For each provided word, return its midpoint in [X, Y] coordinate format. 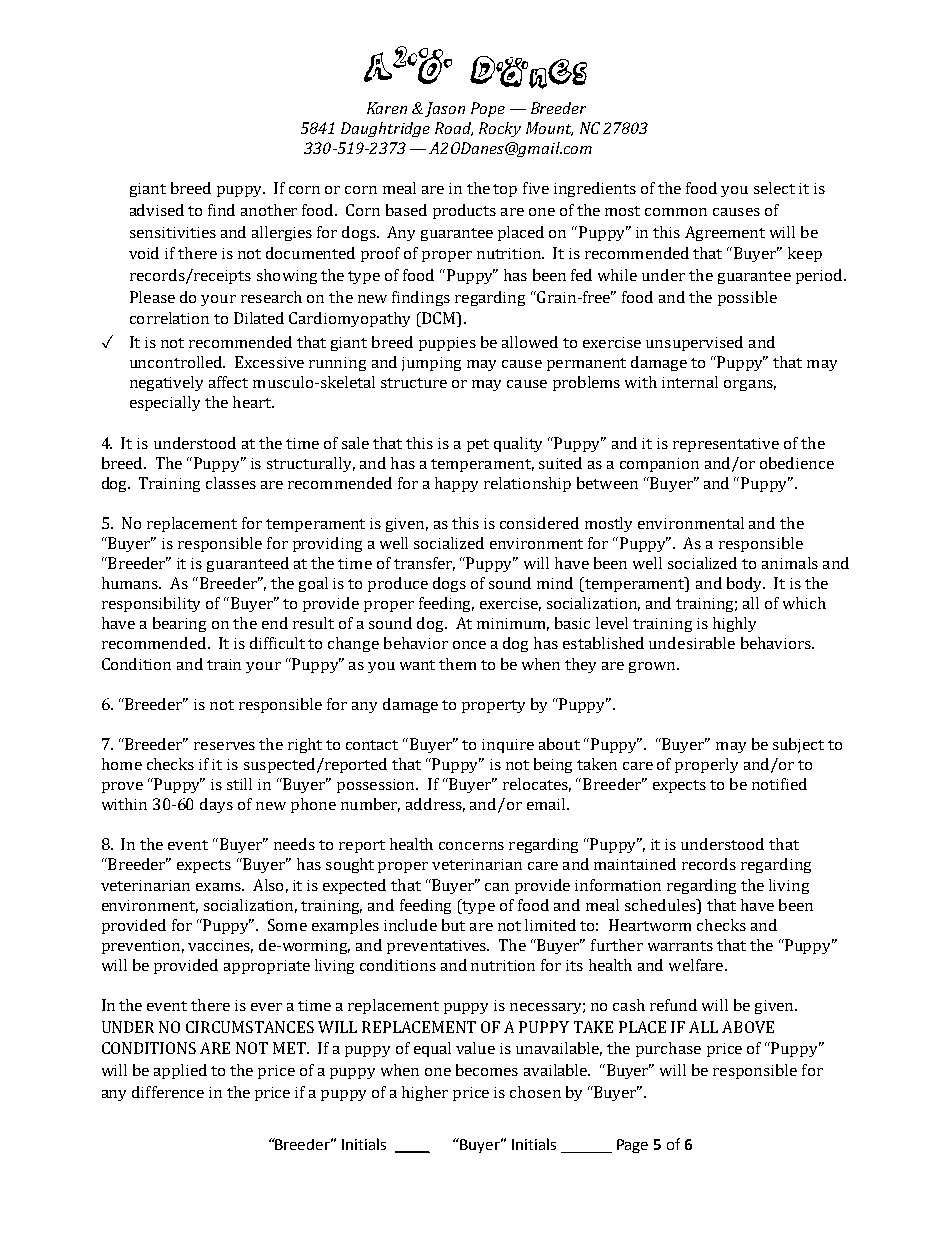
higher [425, 1093]
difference [168, 1092]
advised [157, 210]
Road [454, 129]
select [774, 188]
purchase [668, 1049]
